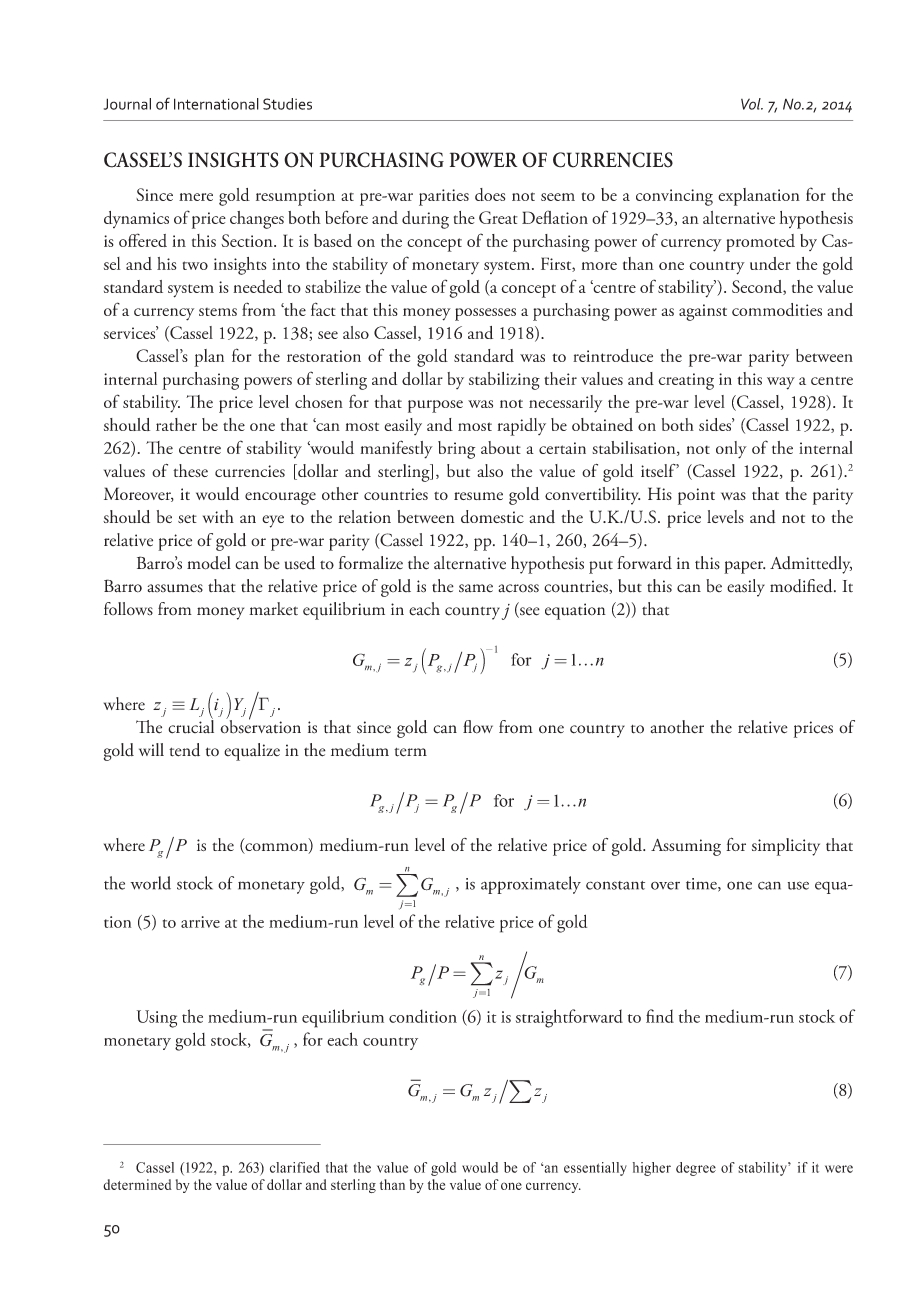 The image size is (924, 1304). I want to click on approximately, so click(531, 885).
